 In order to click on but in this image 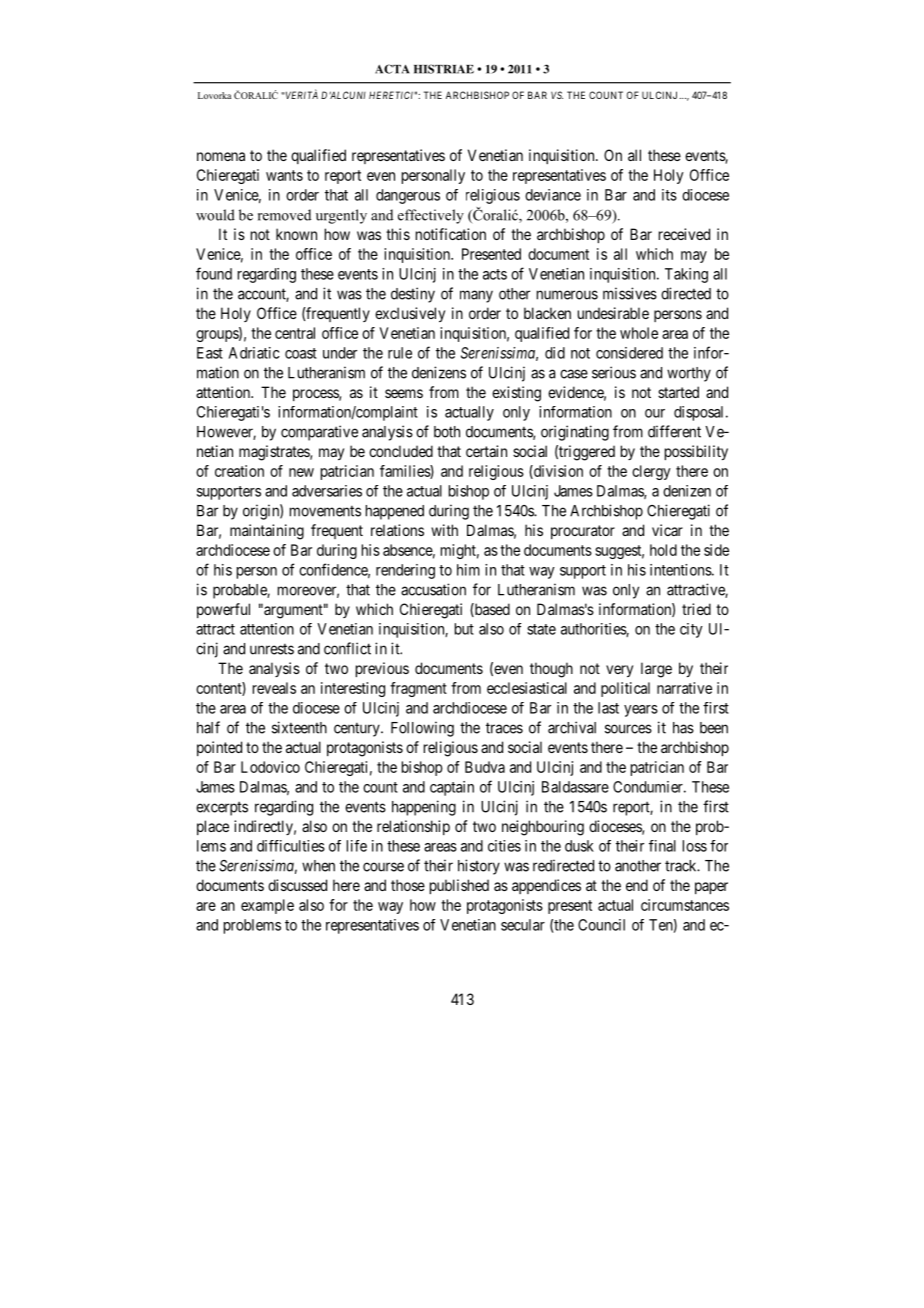, I will do `click(464, 629)`.
